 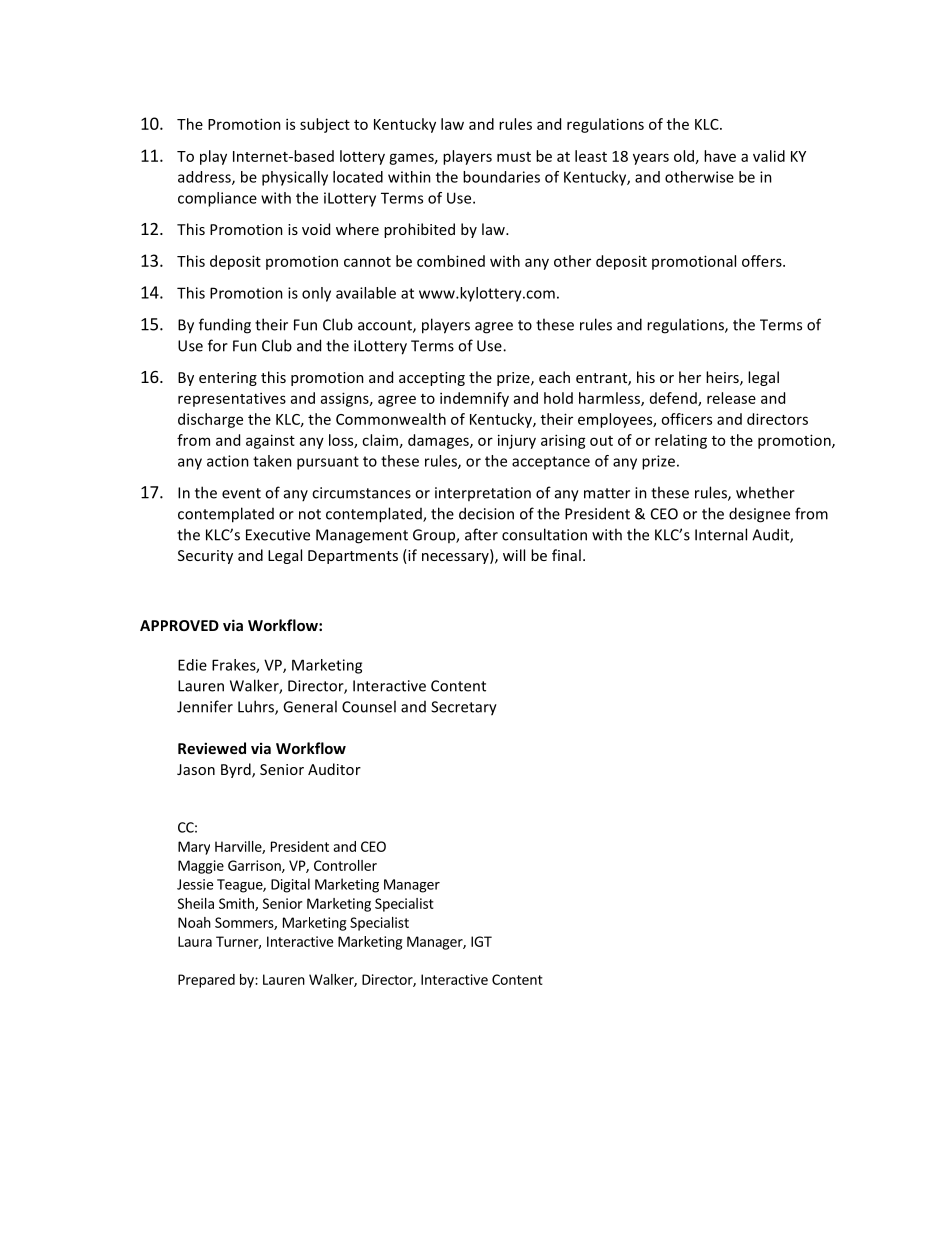 I want to click on must, so click(x=514, y=157).
